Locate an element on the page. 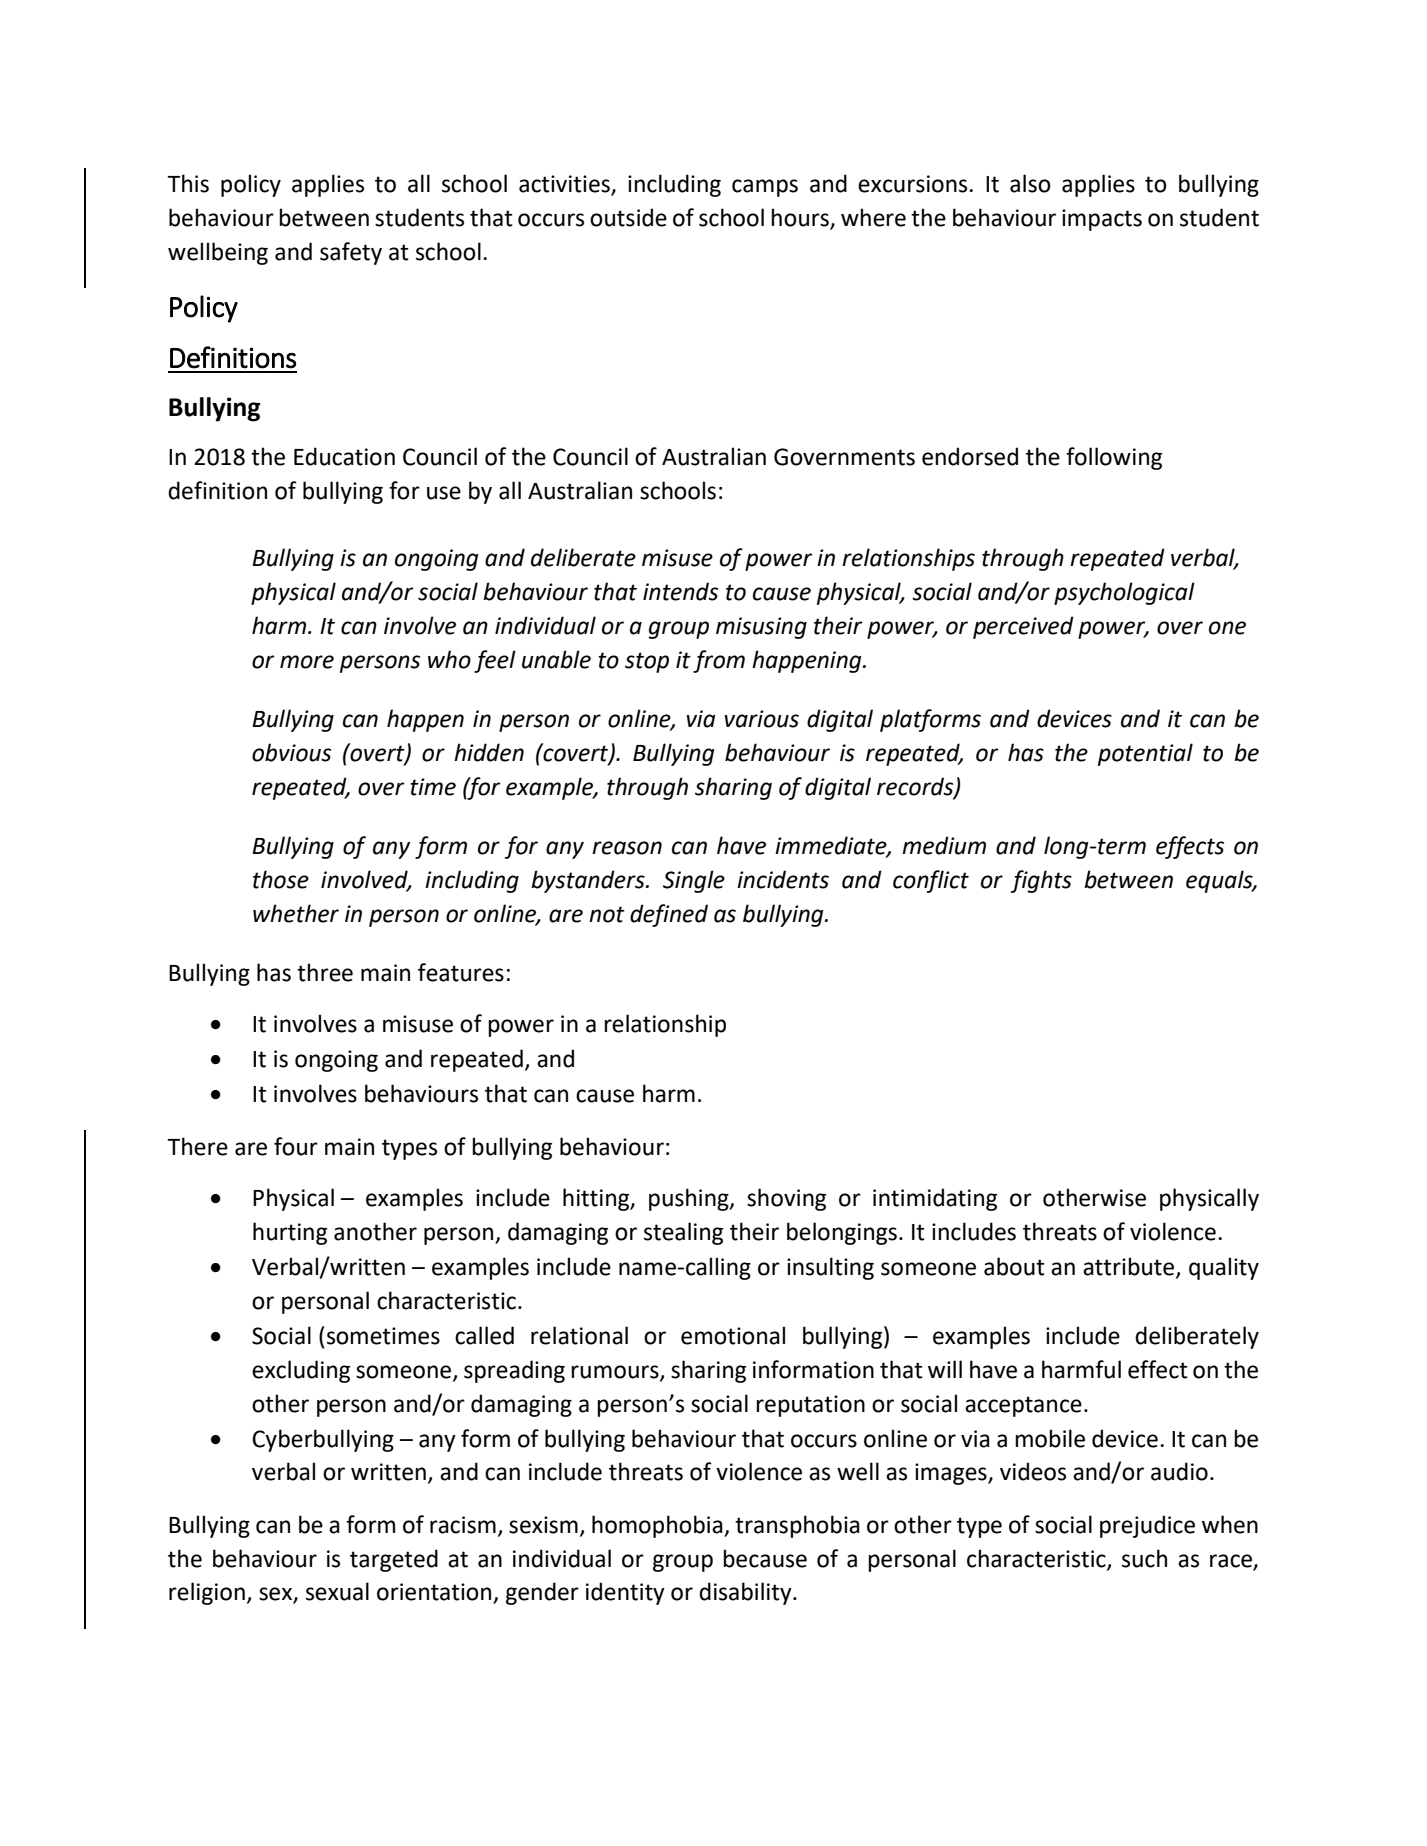 The image size is (1427, 1846). safety is located at coordinates (351, 253).
